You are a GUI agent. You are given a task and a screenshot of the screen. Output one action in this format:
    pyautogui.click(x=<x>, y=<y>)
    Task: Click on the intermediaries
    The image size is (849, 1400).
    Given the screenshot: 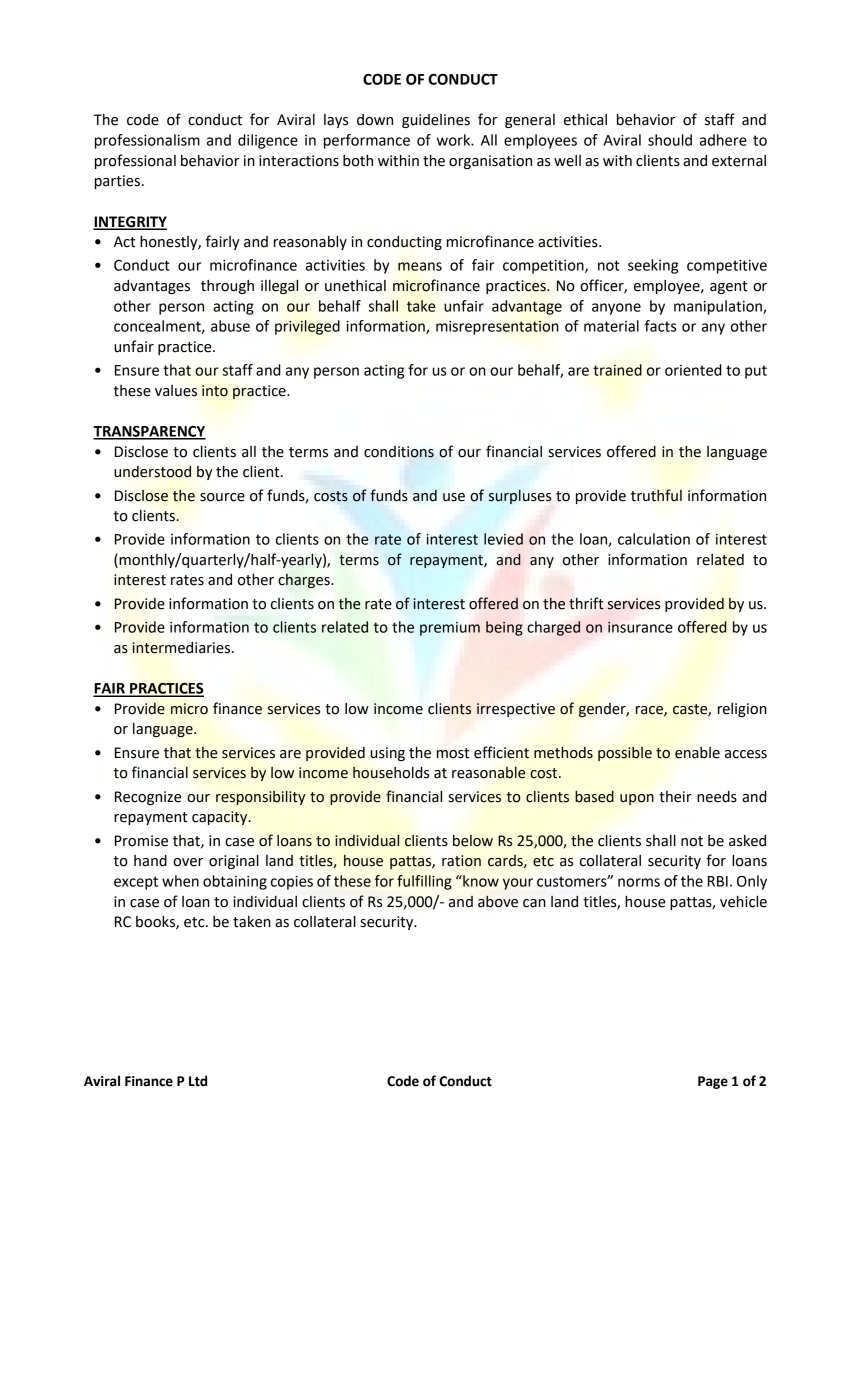 What is the action you would take?
    pyautogui.click(x=182, y=648)
